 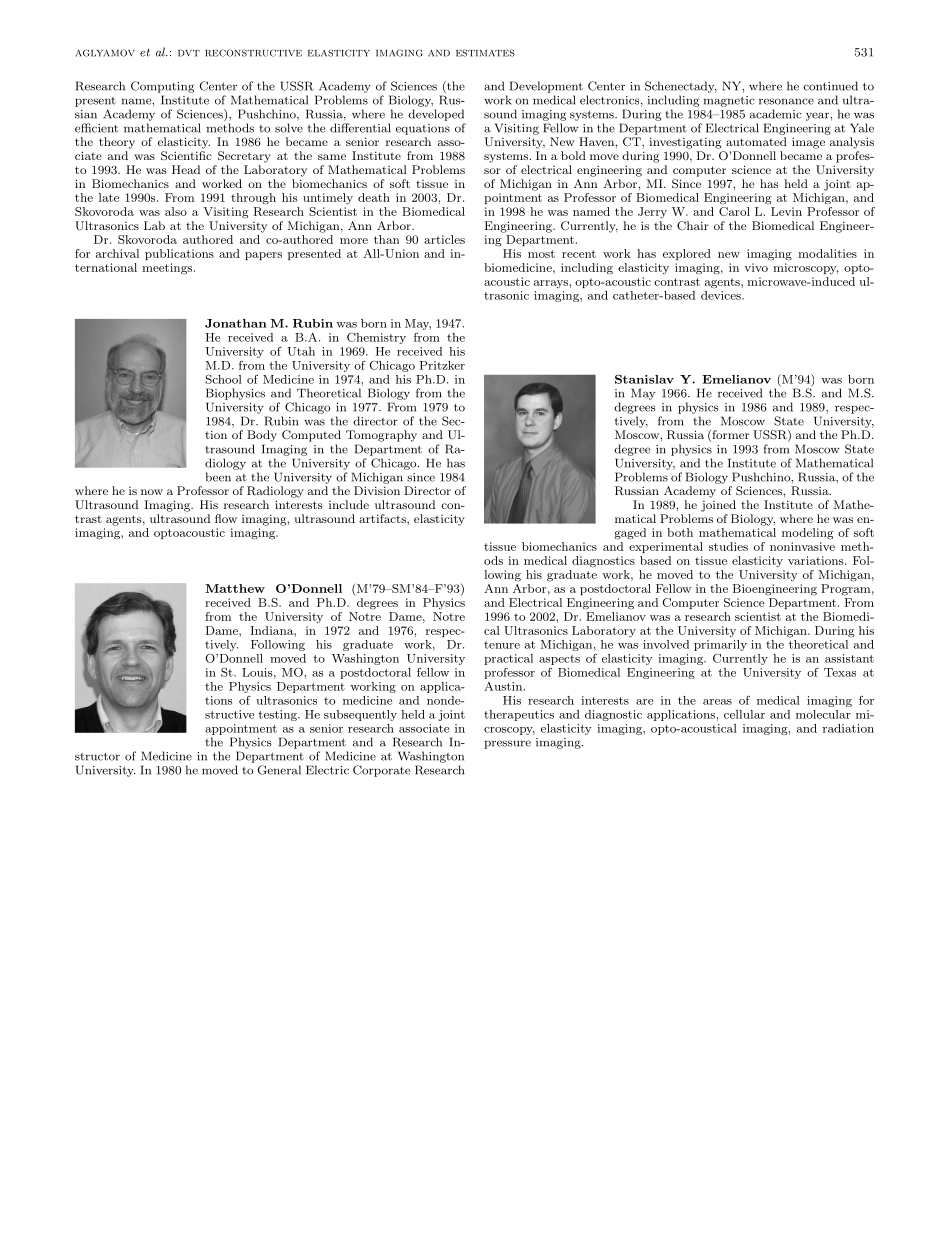 What do you see at coordinates (162, 87) in the page?
I see `Computing` at bounding box center [162, 87].
